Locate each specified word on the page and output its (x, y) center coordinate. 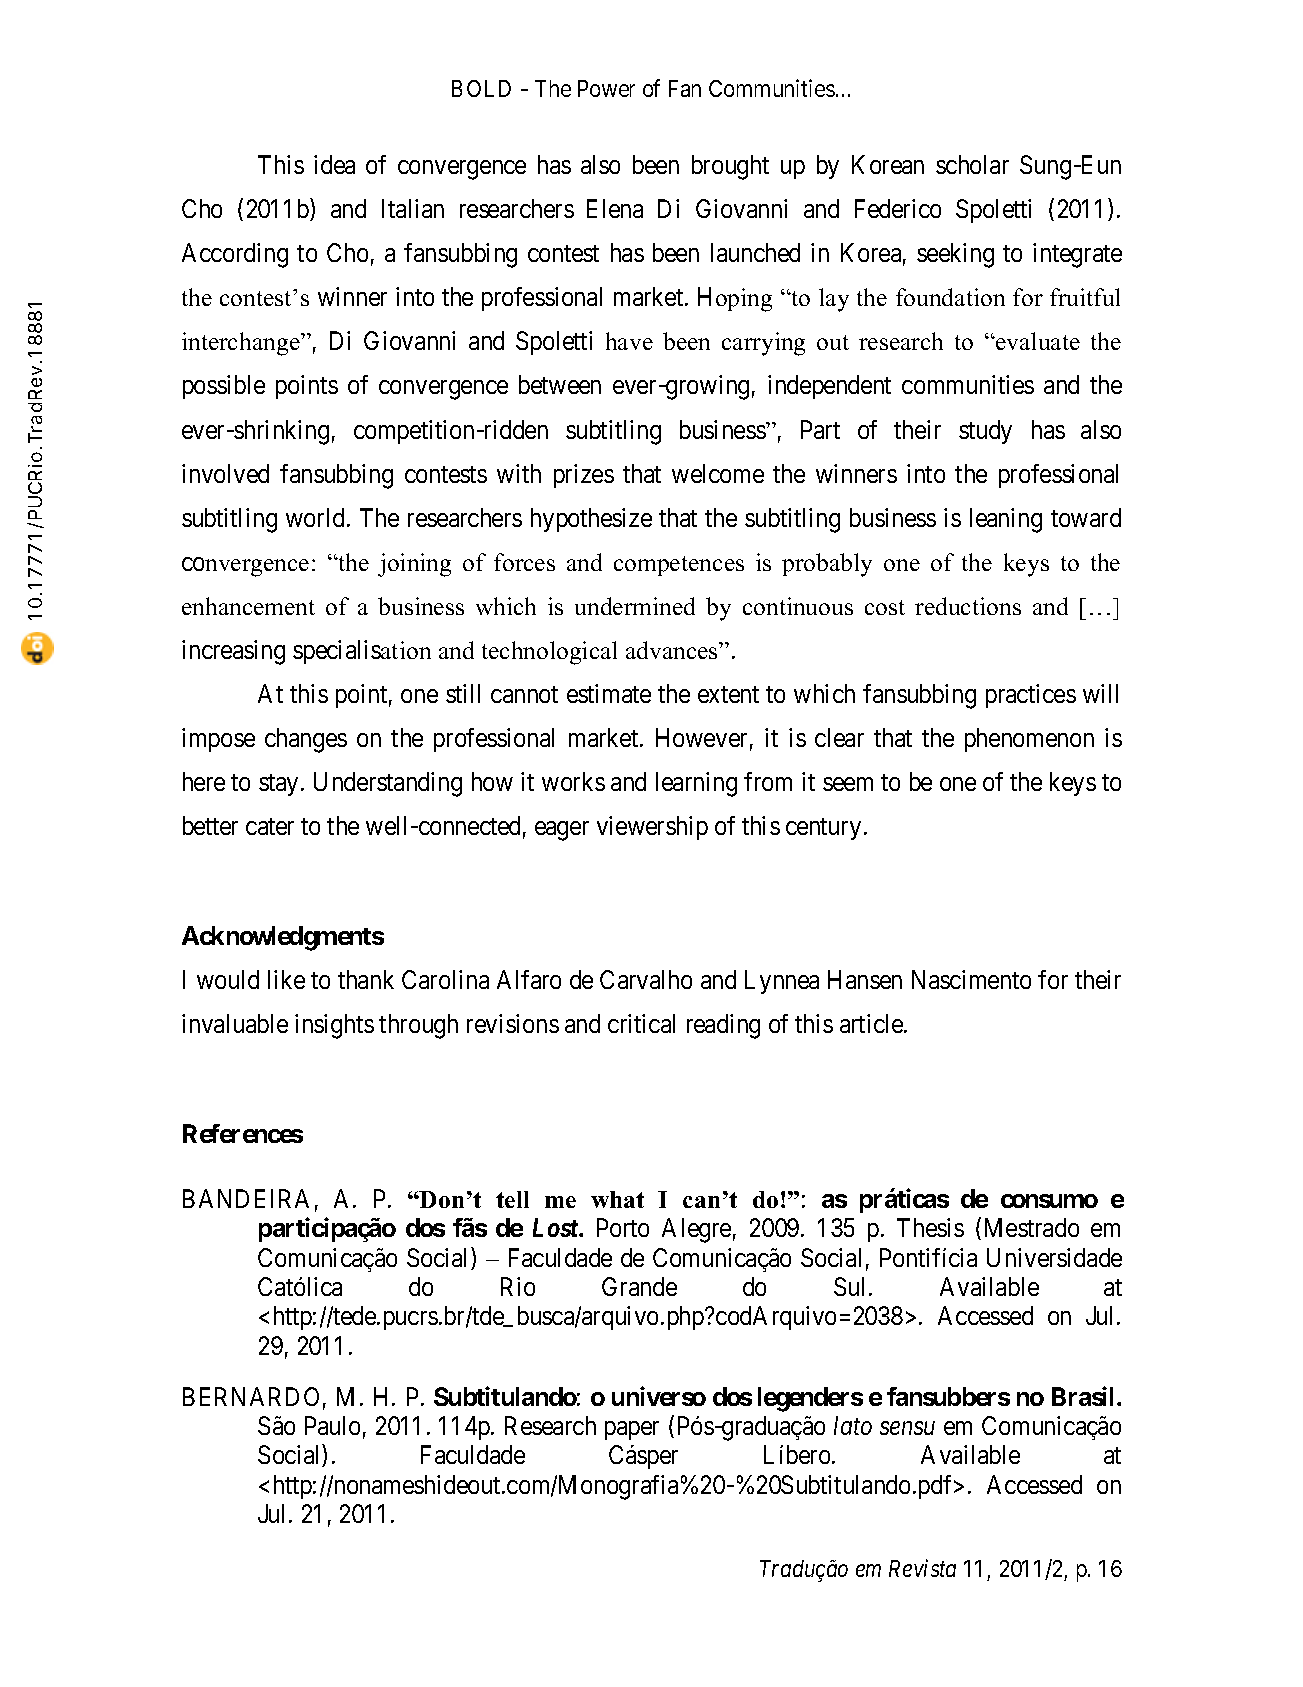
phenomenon (1029, 740)
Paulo (332, 1425)
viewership (652, 828)
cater (270, 826)
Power (606, 88)
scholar (972, 164)
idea (334, 164)
